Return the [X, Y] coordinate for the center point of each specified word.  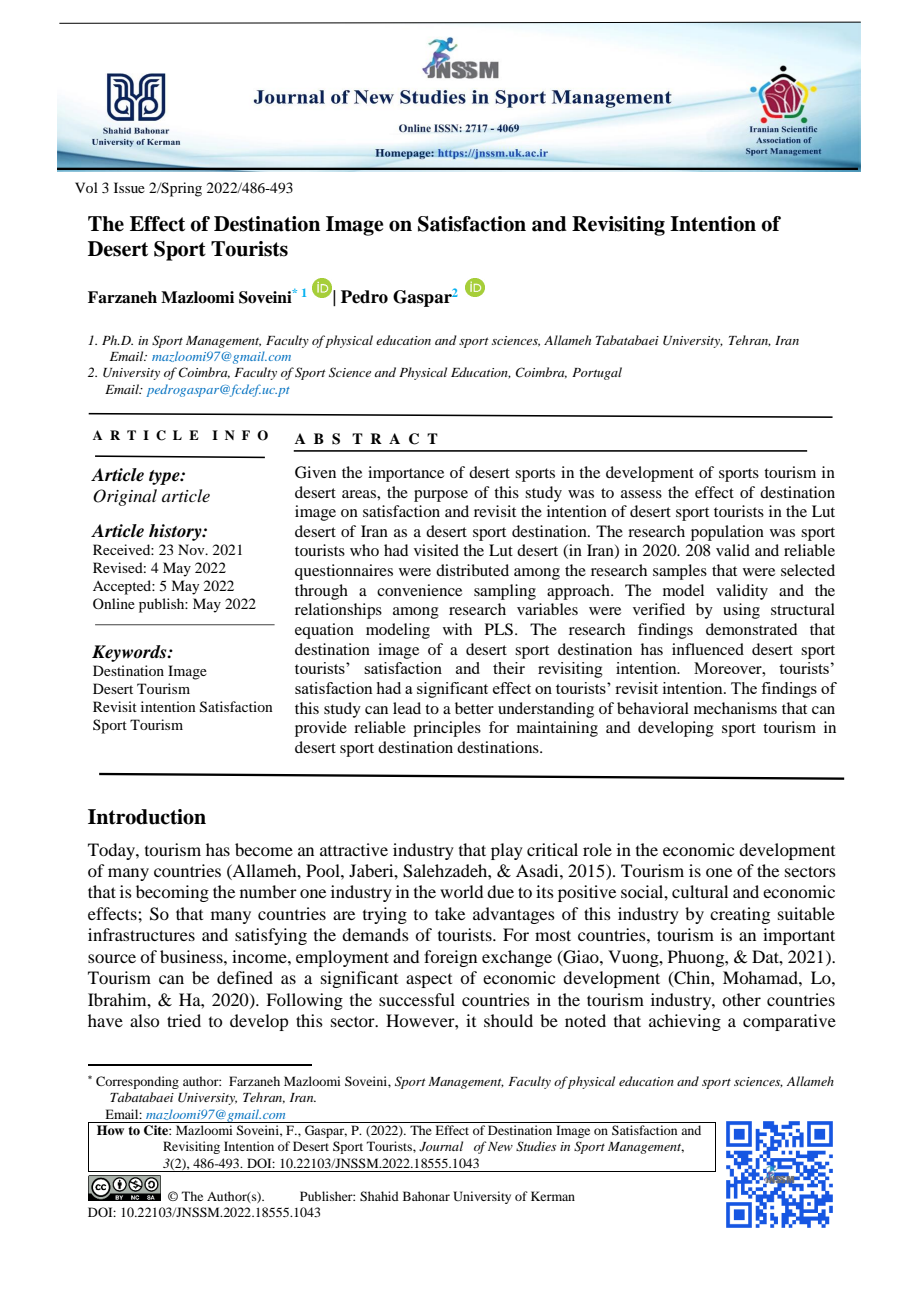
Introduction [147, 817]
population [727, 533]
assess [641, 494]
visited [436, 550]
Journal [441, 1146]
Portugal [597, 373]
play [507, 851]
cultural [700, 891]
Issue [129, 187]
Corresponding [137, 1082]
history [176, 532]
